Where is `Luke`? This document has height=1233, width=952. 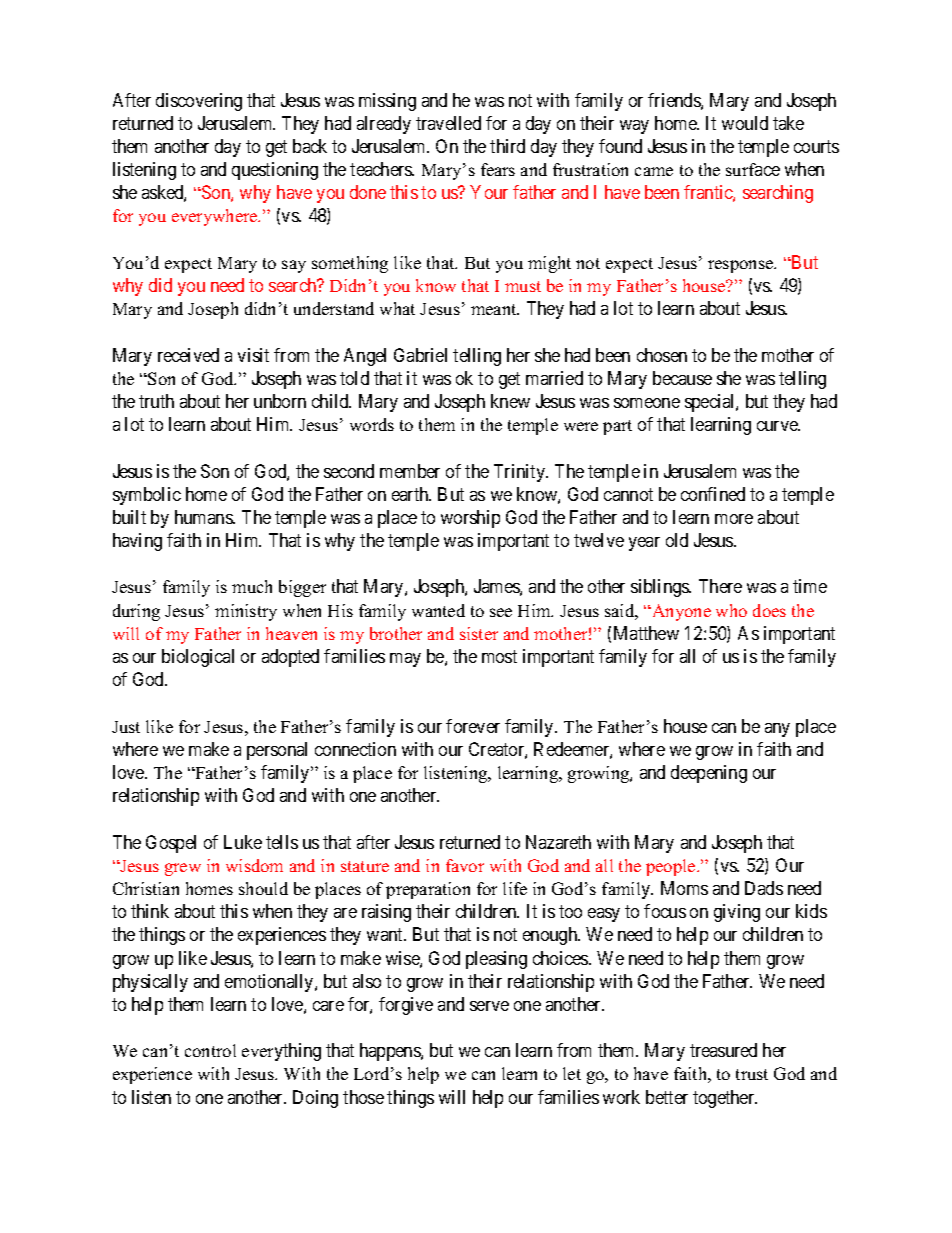
Luke is located at coordinates (243, 842).
